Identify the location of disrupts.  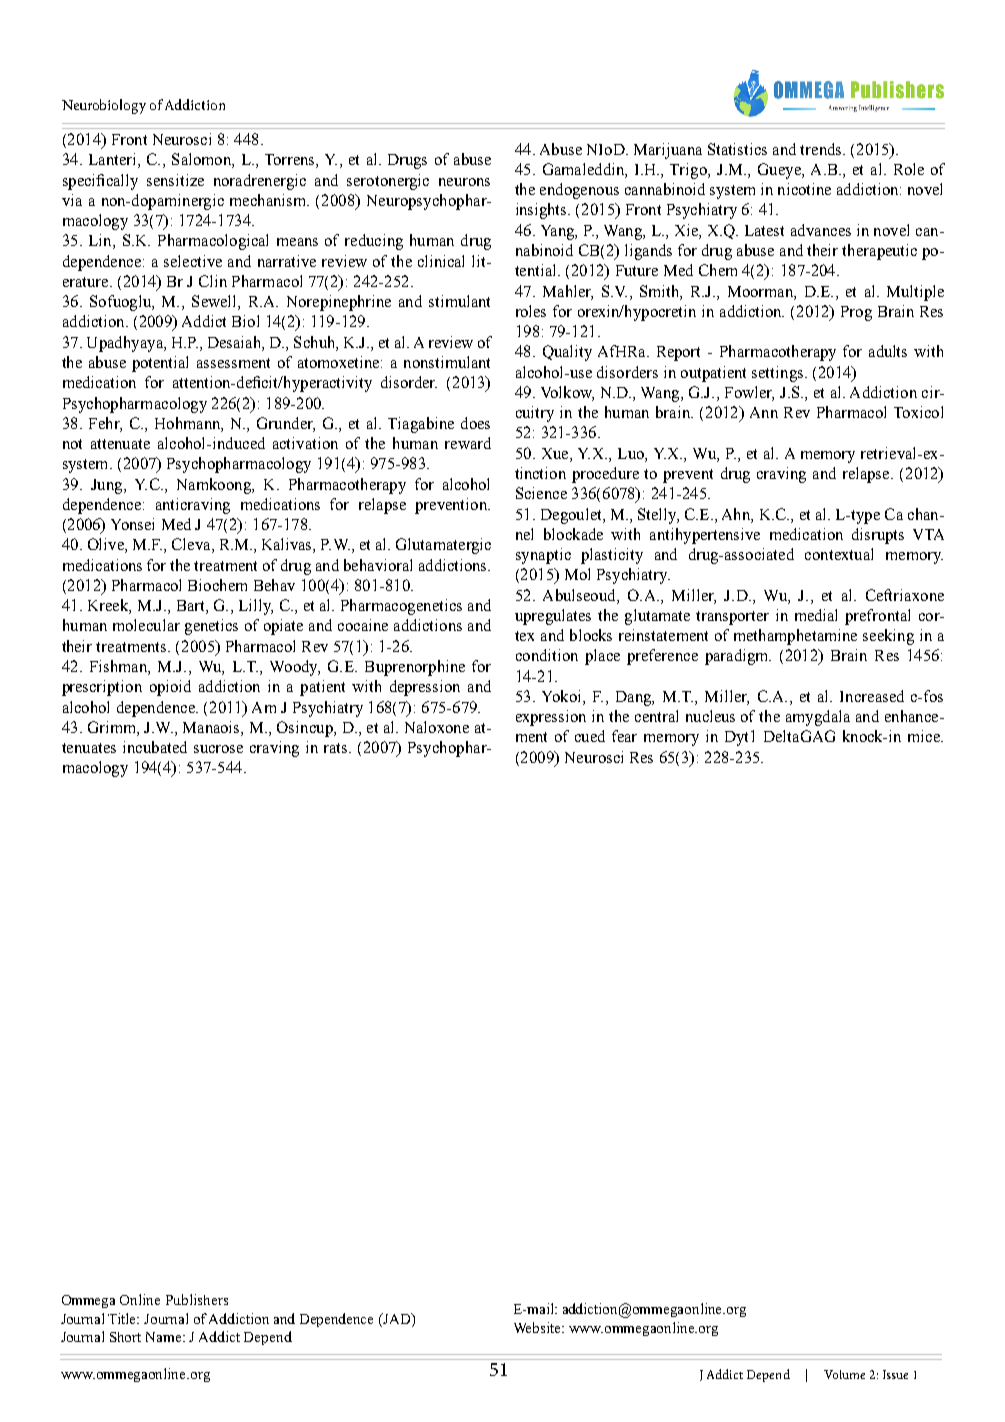
(878, 536).
